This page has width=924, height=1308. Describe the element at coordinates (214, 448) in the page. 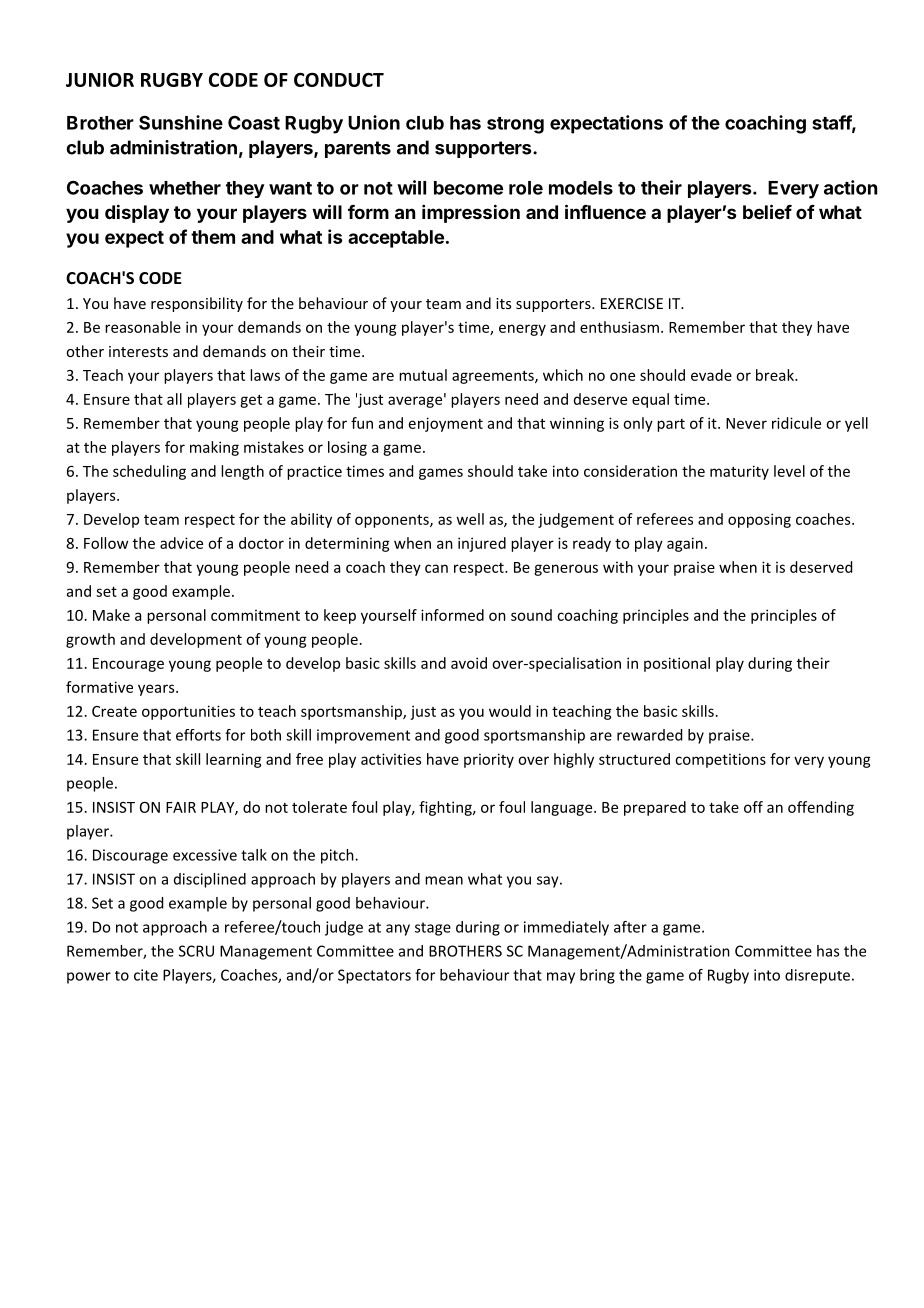

I see `making` at that location.
